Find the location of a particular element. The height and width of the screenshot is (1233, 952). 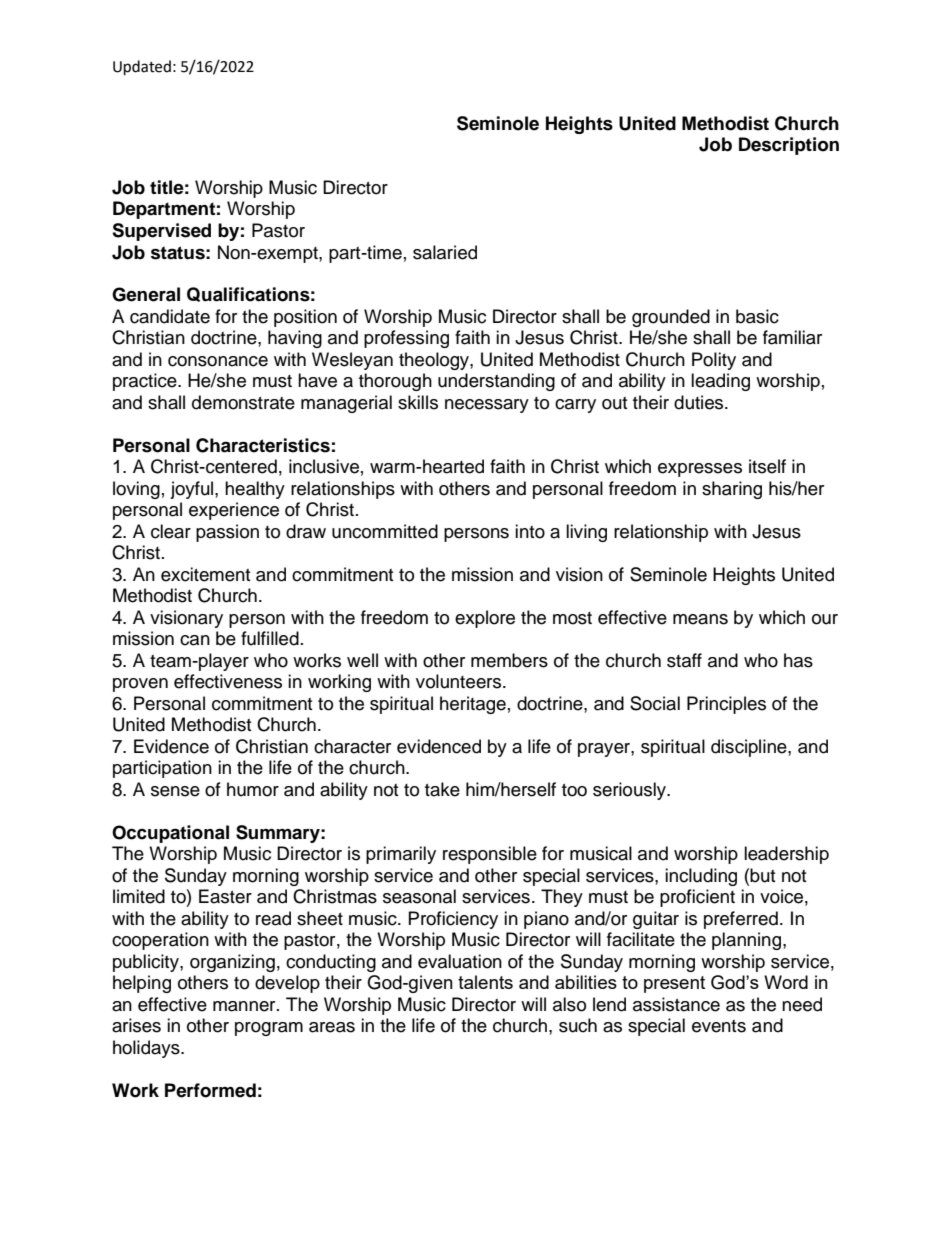

Performed is located at coordinates (210, 1090).
